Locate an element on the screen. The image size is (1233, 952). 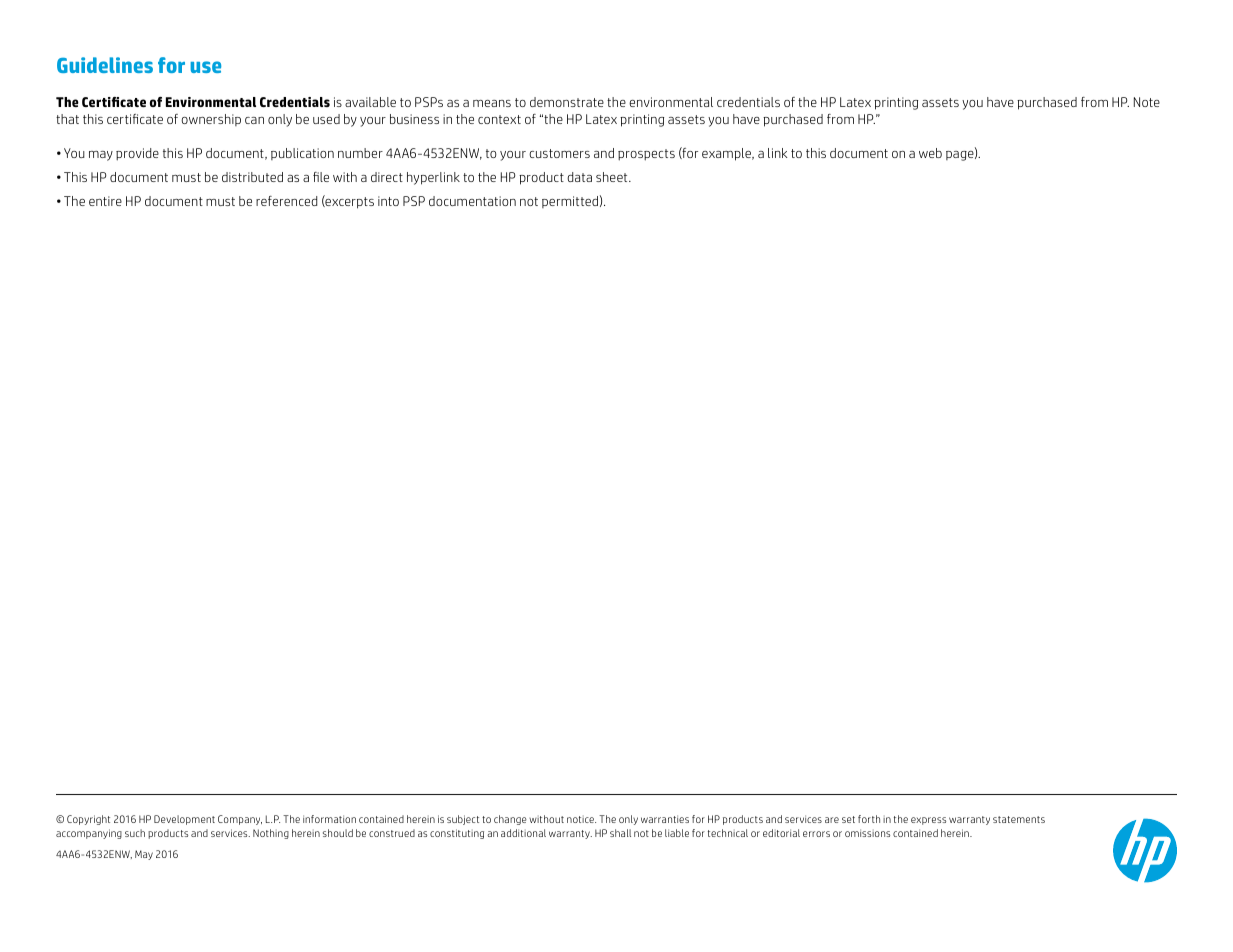
referenced is located at coordinates (286, 201).
